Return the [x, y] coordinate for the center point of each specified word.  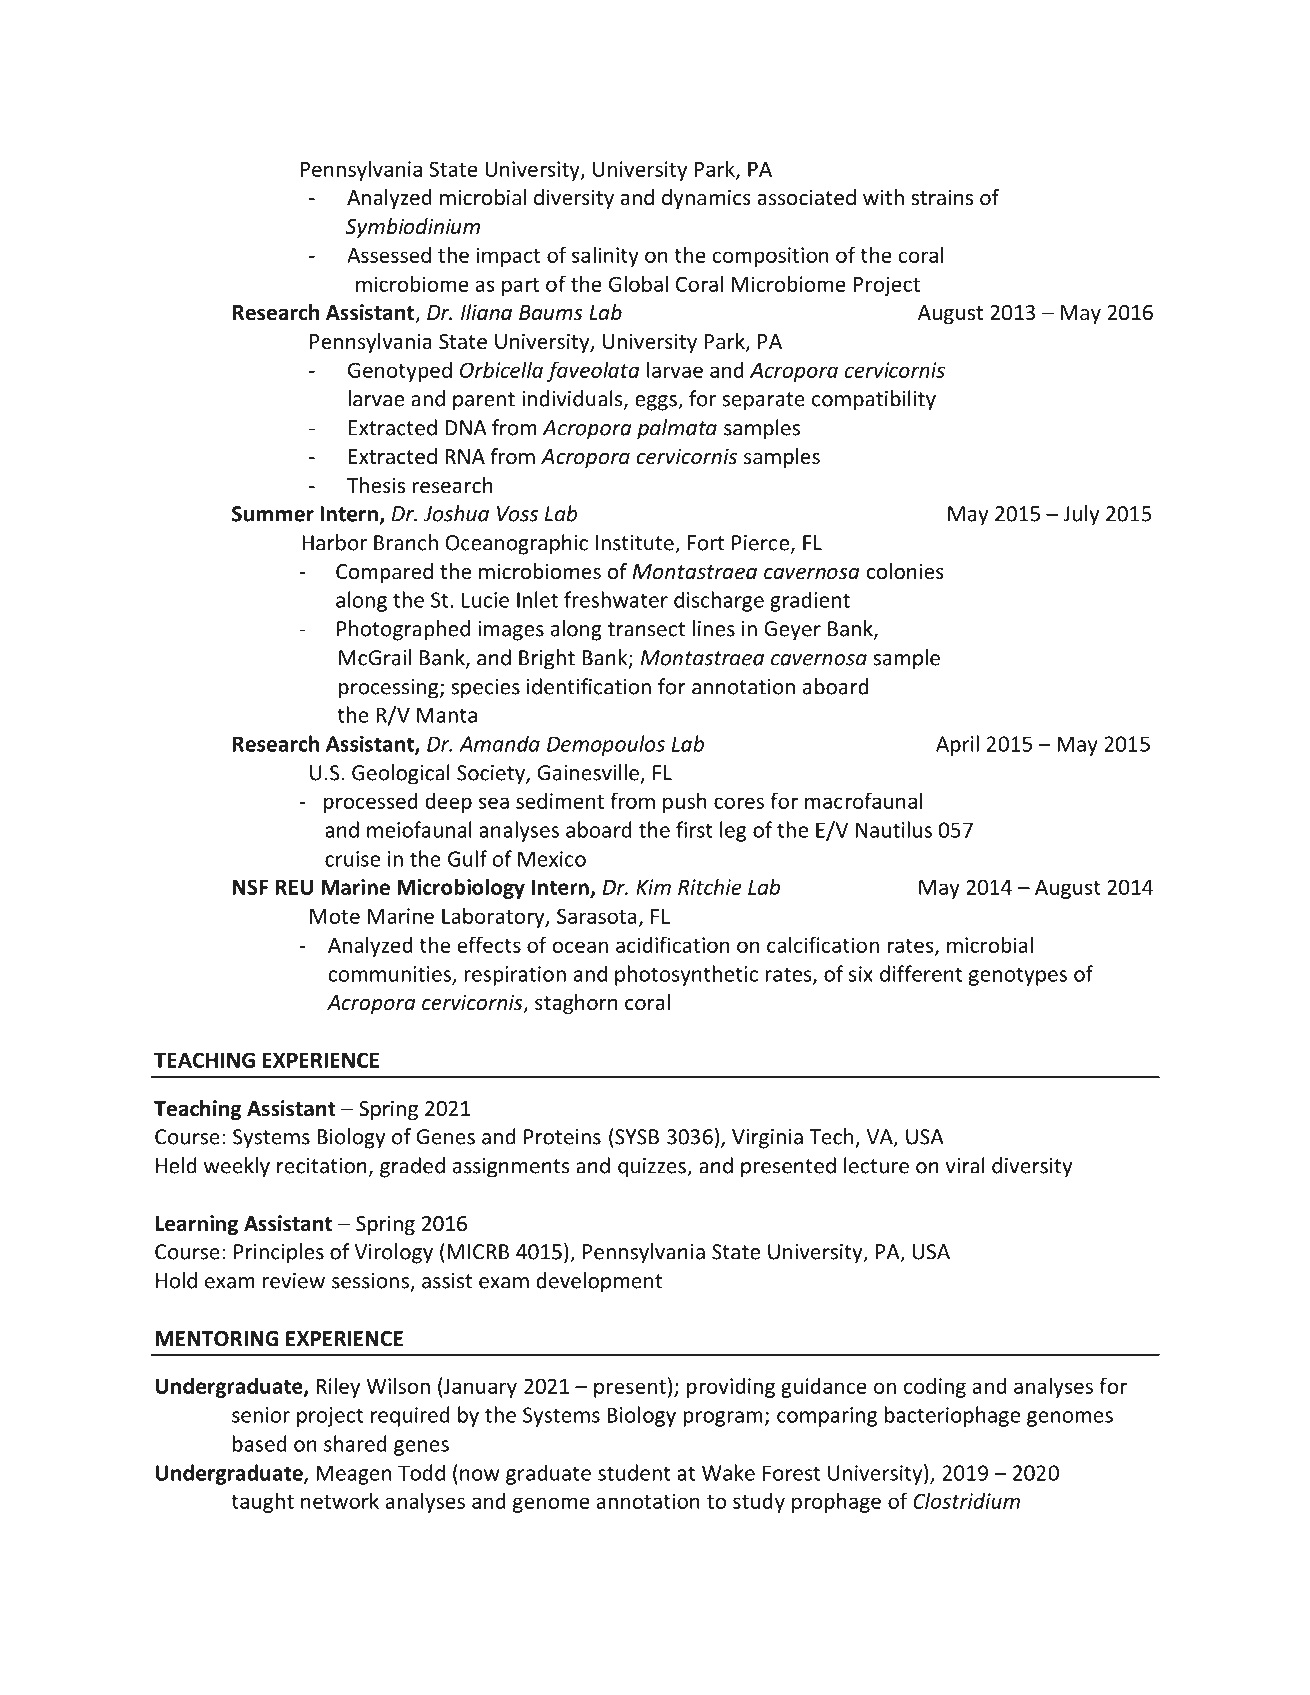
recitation [322, 1166]
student [634, 1472]
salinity [605, 256]
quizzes [653, 1168]
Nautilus [894, 829]
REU [294, 887]
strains [942, 197]
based [260, 1443]
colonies [905, 571]
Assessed [389, 255]
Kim [653, 887]
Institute [636, 544]
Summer [273, 514]
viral [965, 1165]
